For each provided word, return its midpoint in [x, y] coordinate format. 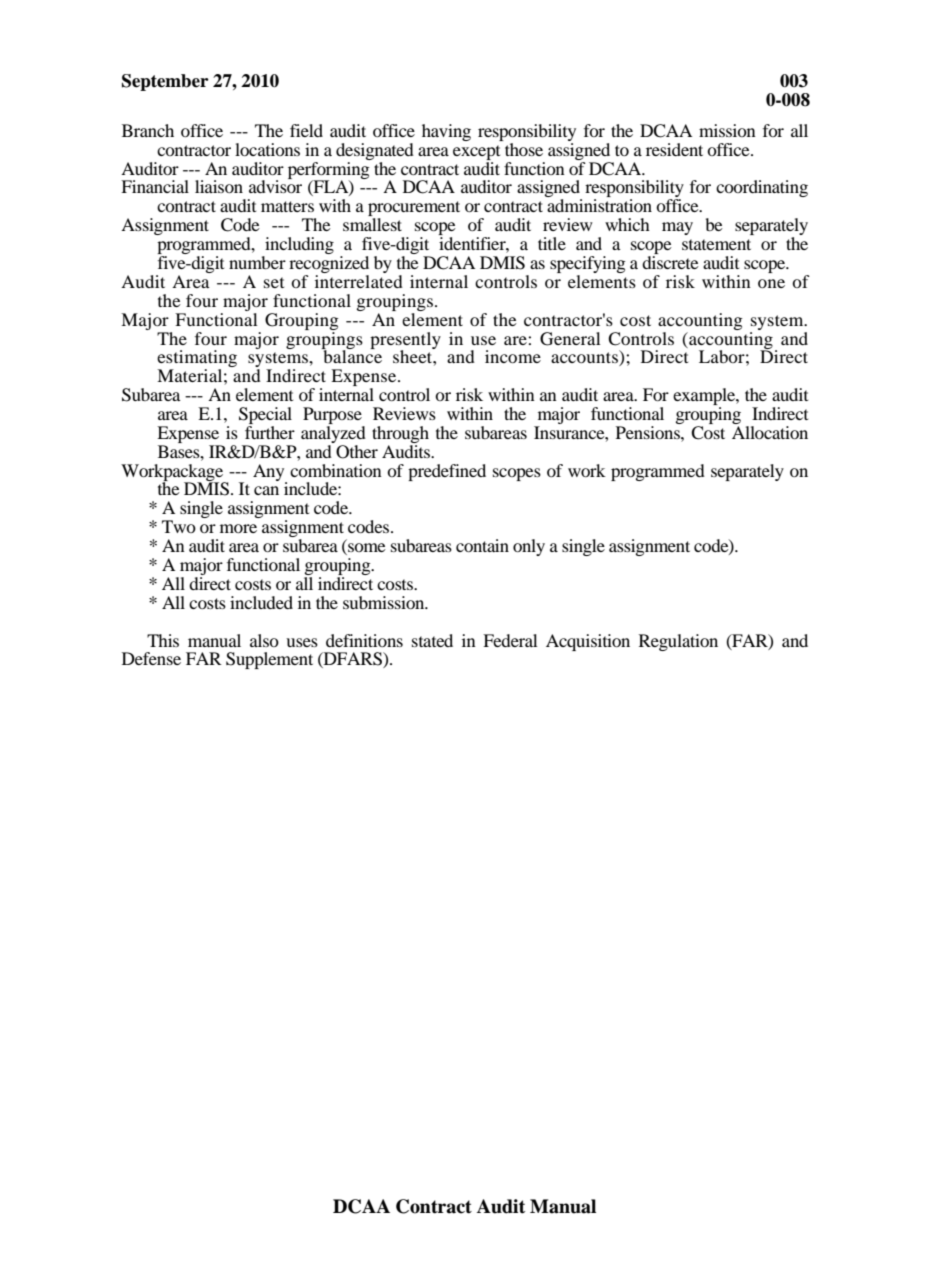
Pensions [649, 432]
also [264, 640]
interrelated [359, 281]
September [165, 82]
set [274, 282]
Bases [180, 451]
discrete [670, 262]
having [446, 132]
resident [674, 149]
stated [432, 640]
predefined [447, 472]
